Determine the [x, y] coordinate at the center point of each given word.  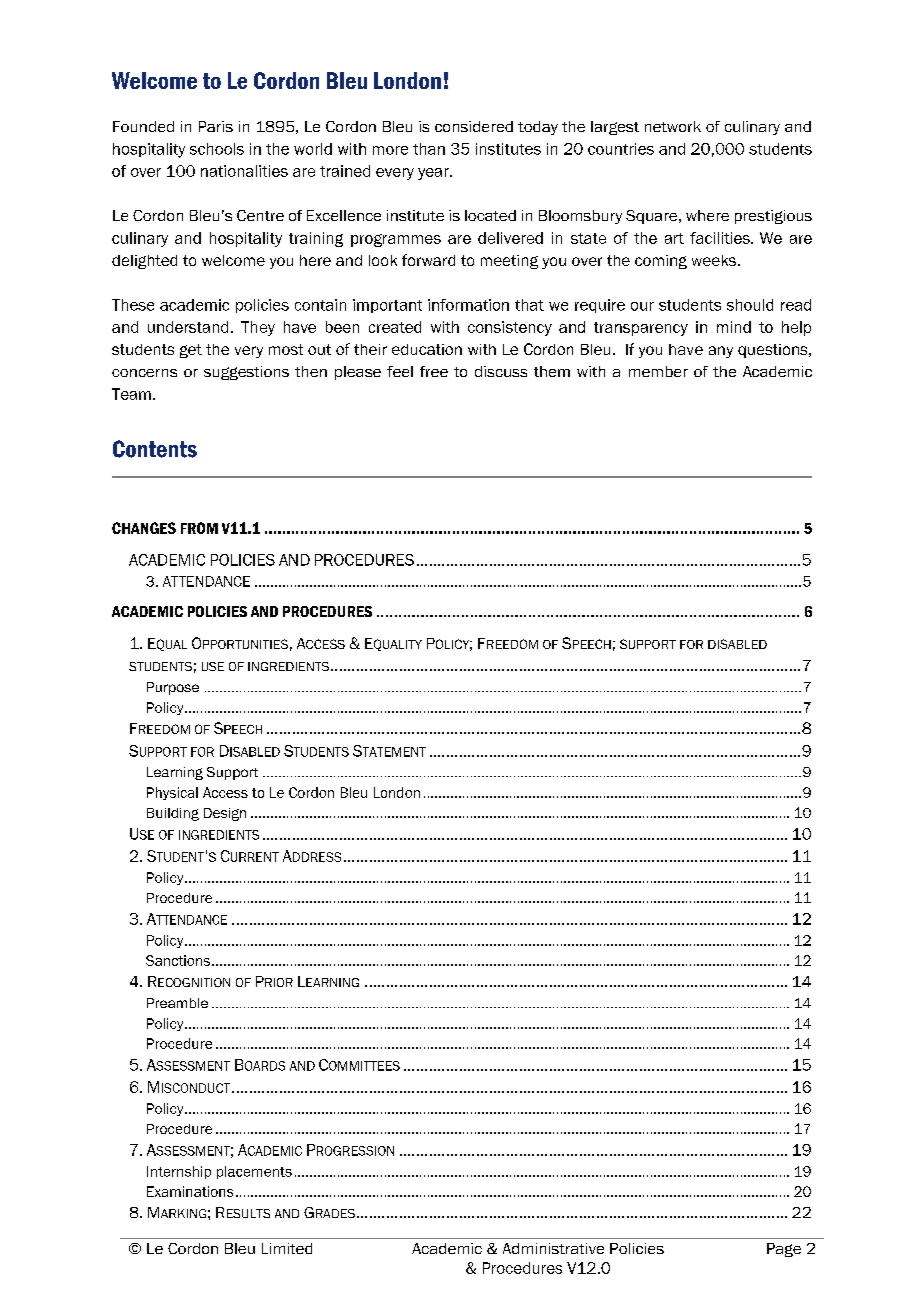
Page [784, 1250]
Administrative [553, 1248]
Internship [179, 1172]
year [434, 174]
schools [217, 149]
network [673, 126]
